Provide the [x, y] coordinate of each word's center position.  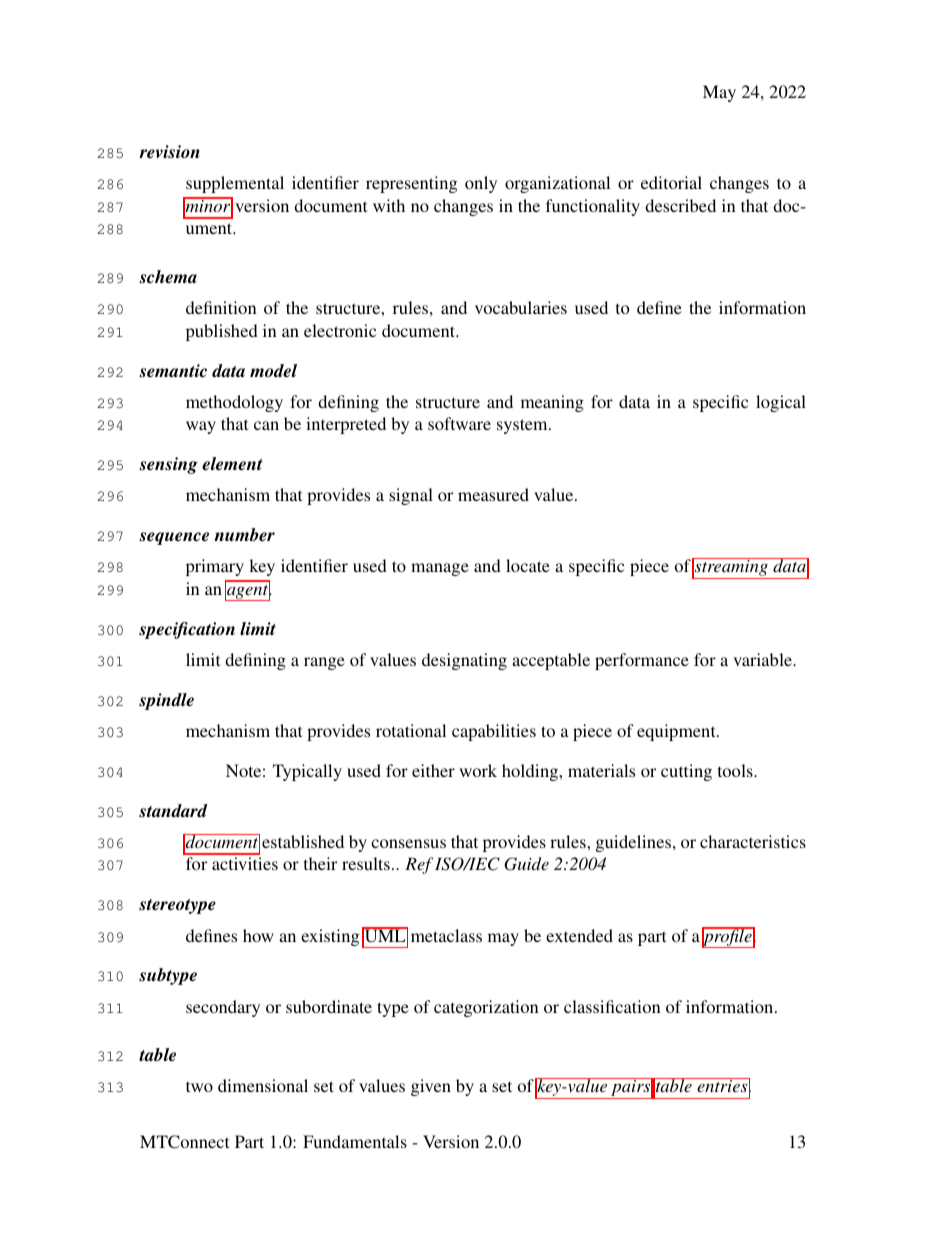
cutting [686, 772]
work [478, 770]
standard [173, 811]
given [431, 1087]
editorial [671, 182]
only [481, 184]
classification [612, 1006]
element [232, 464]
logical [781, 403]
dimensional [263, 1085]
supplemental [235, 184]
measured [493, 494]
